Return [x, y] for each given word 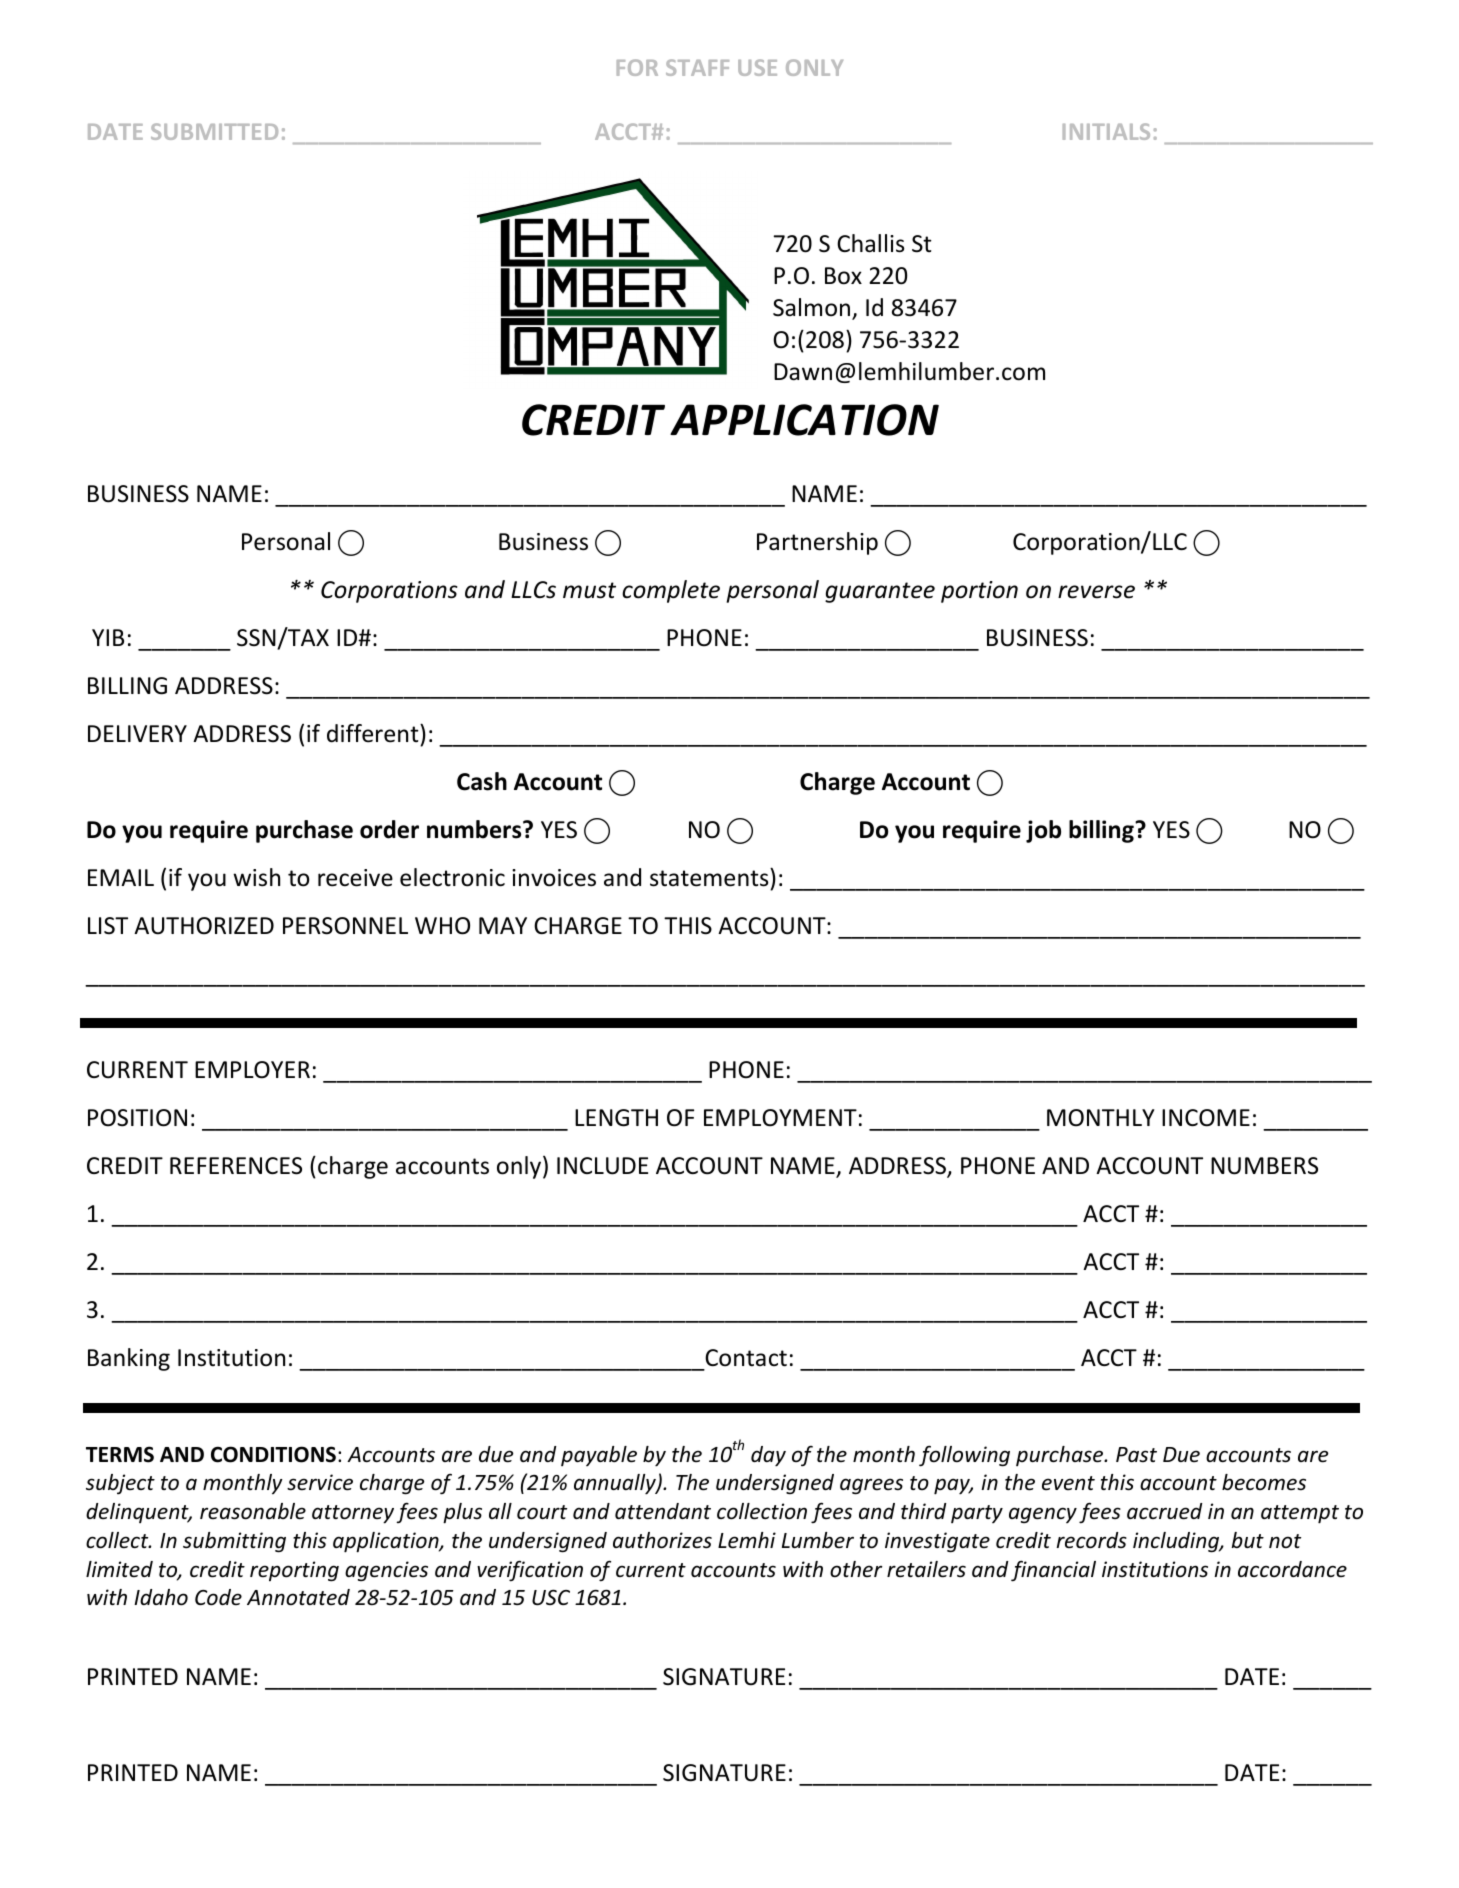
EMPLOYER [252, 1070]
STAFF [697, 67]
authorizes [662, 1540]
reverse [1096, 592]
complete [671, 591]
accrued [1164, 1511]
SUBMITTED [214, 131]
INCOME [1206, 1118]
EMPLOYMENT [780, 1118]
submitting [234, 1542]
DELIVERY [137, 733]
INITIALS [1106, 131]
